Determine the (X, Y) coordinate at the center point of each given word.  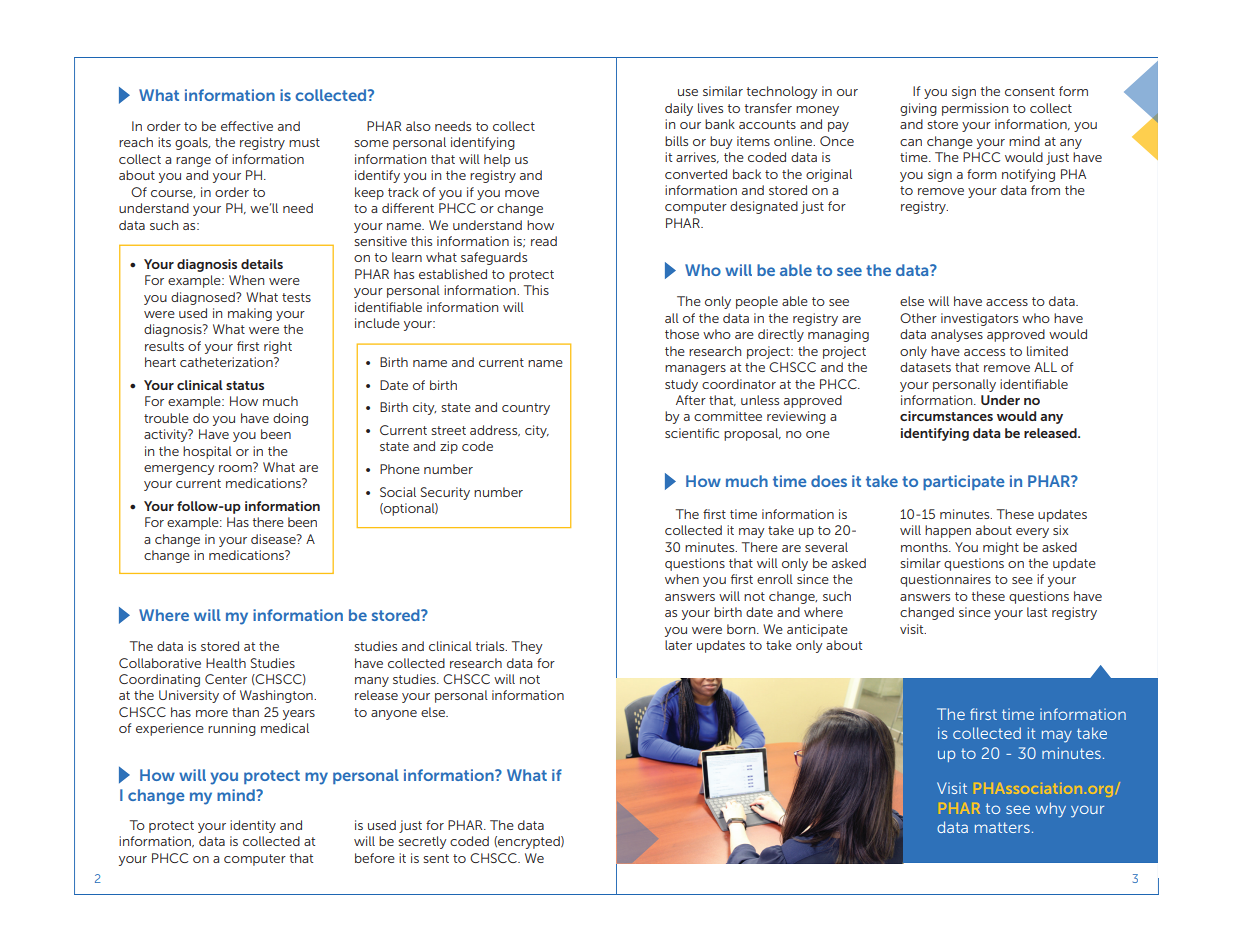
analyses (957, 335)
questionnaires (945, 580)
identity (253, 826)
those (682, 334)
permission (975, 109)
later (678, 645)
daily (679, 109)
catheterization (227, 362)
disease (274, 539)
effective (247, 126)
